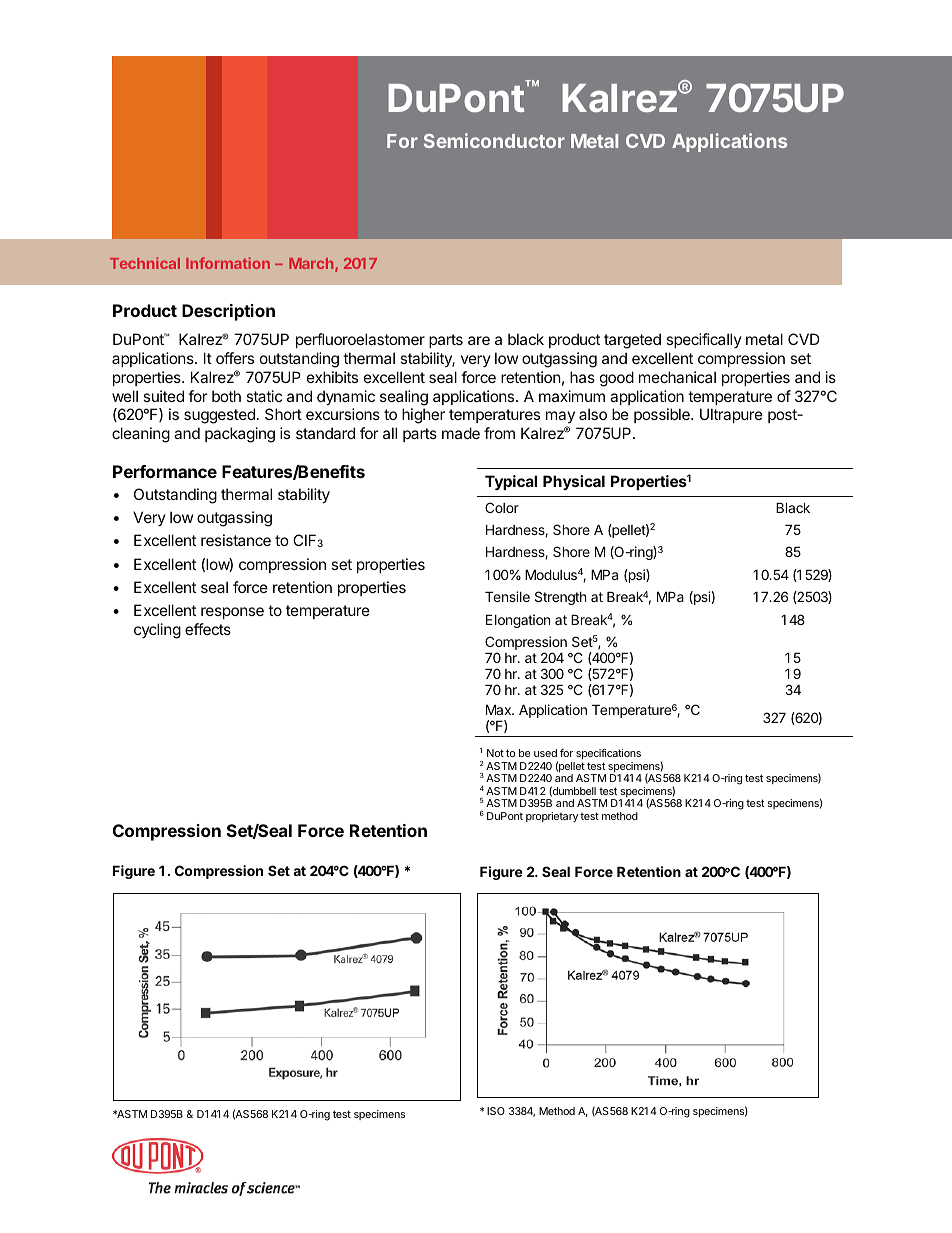 Image resolution: width=952 pixels, height=1233 pixels. I want to click on used, so click(545, 753).
